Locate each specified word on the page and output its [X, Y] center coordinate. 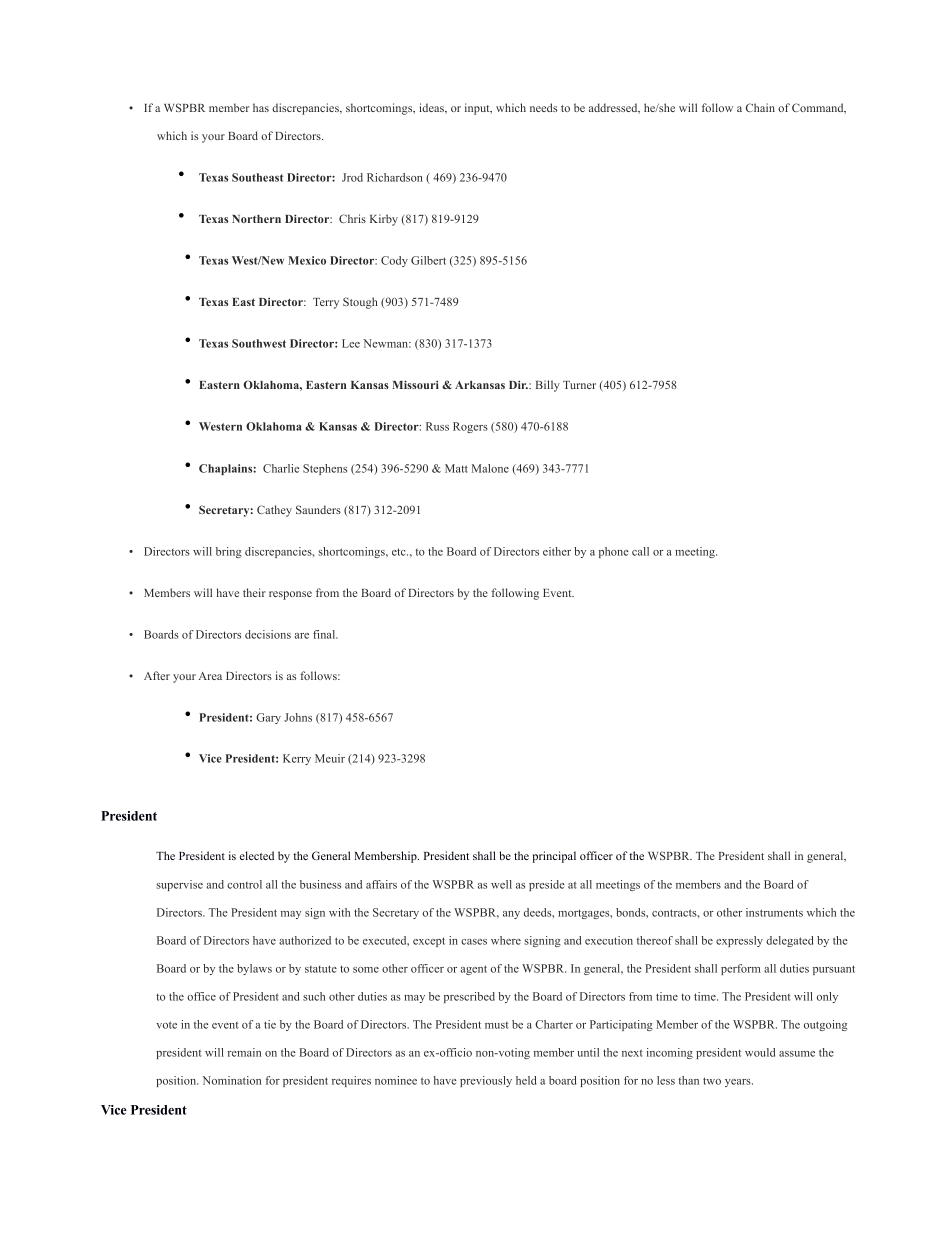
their [254, 592]
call [640, 551]
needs [543, 107]
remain [244, 1052]
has [261, 107]
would [760, 1052]
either [557, 551]
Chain [760, 107]
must [496, 1025]
